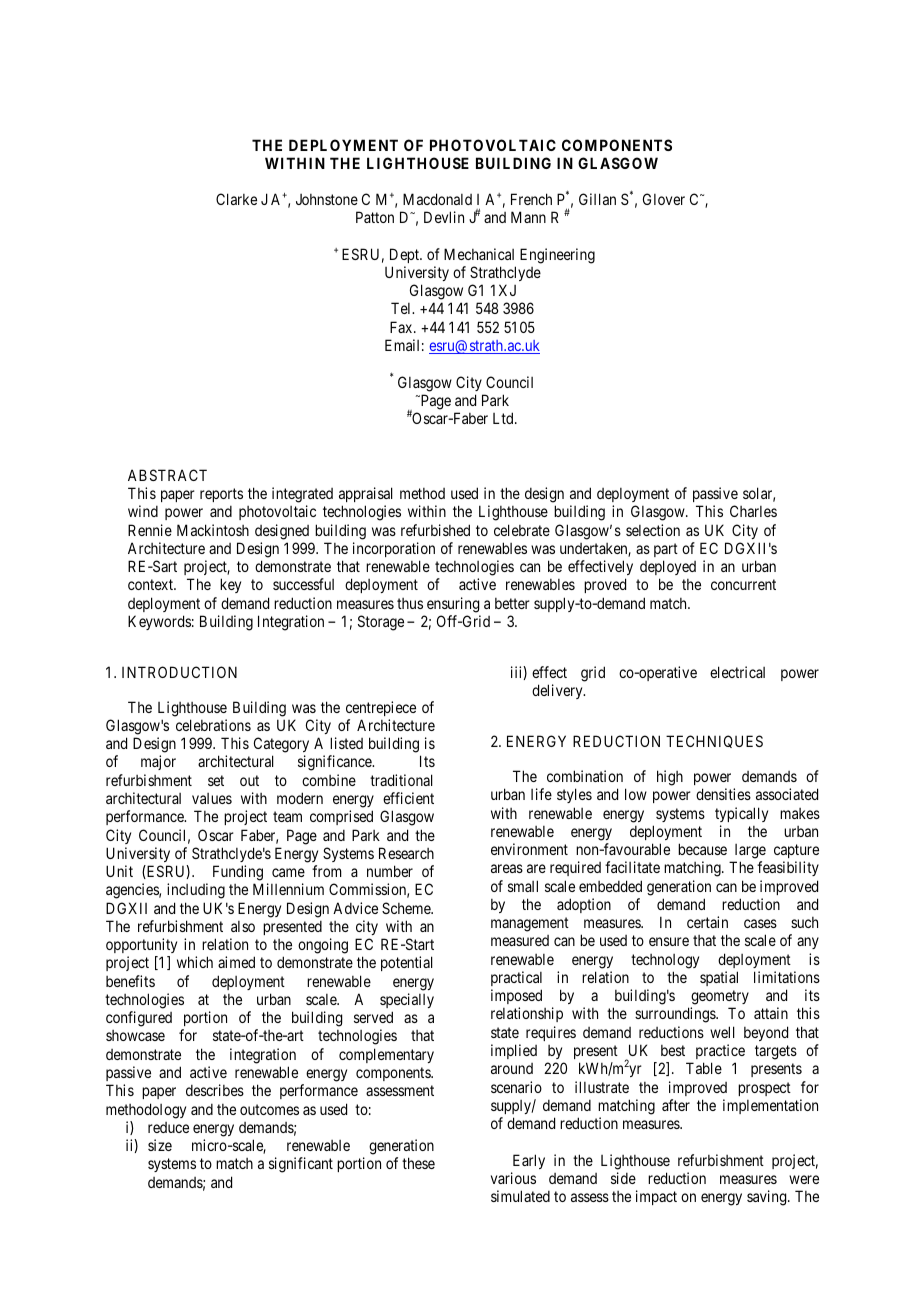 The height and width of the page is (1308, 924). What do you see at coordinates (737, 672) in the page?
I see `electrical` at bounding box center [737, 672].
